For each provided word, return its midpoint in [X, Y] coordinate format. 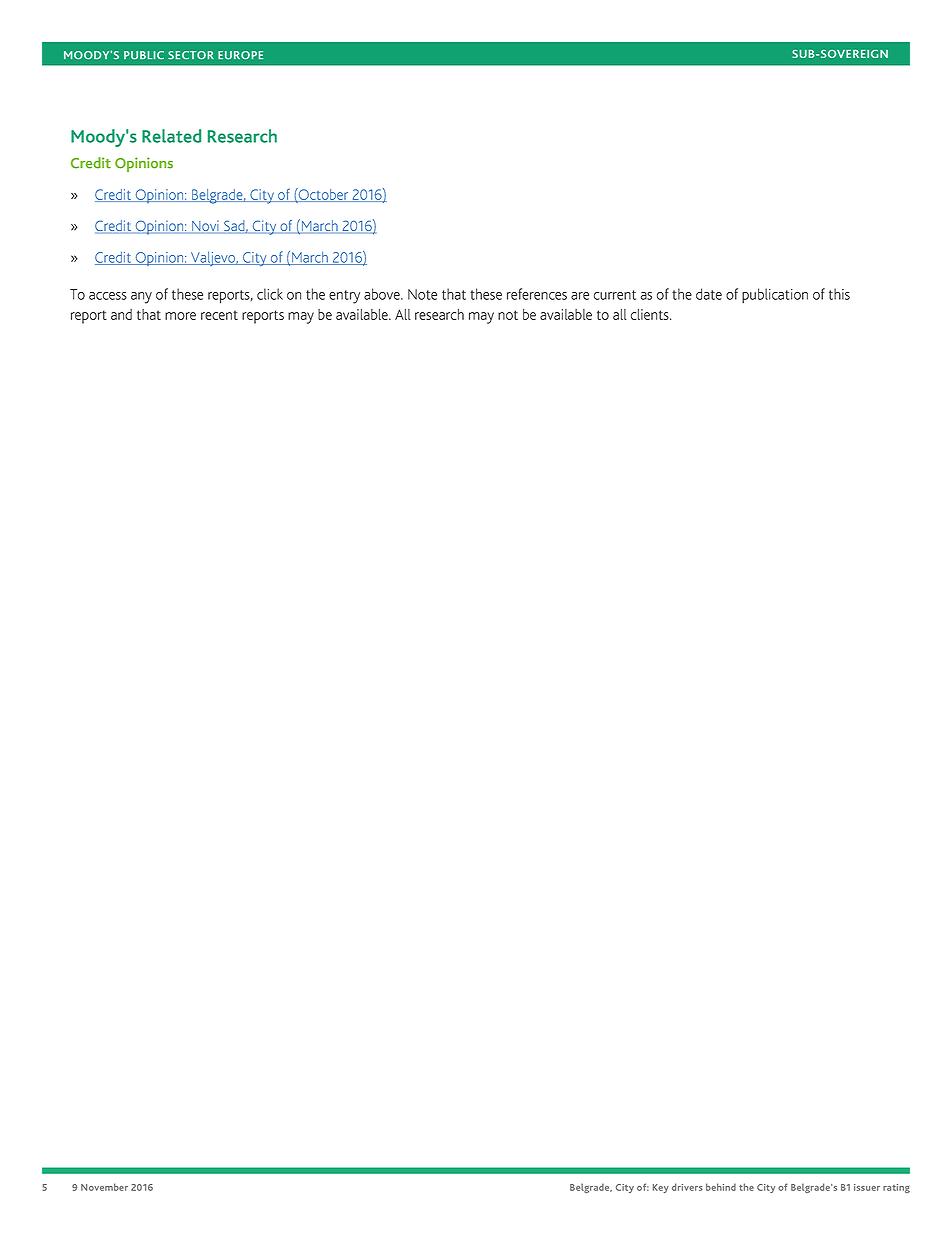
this [839, 294]
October [324, 195]
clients [651, 314]
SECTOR [191, 55]
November [104, 1187]
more [180, 316]
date [709, 294]
